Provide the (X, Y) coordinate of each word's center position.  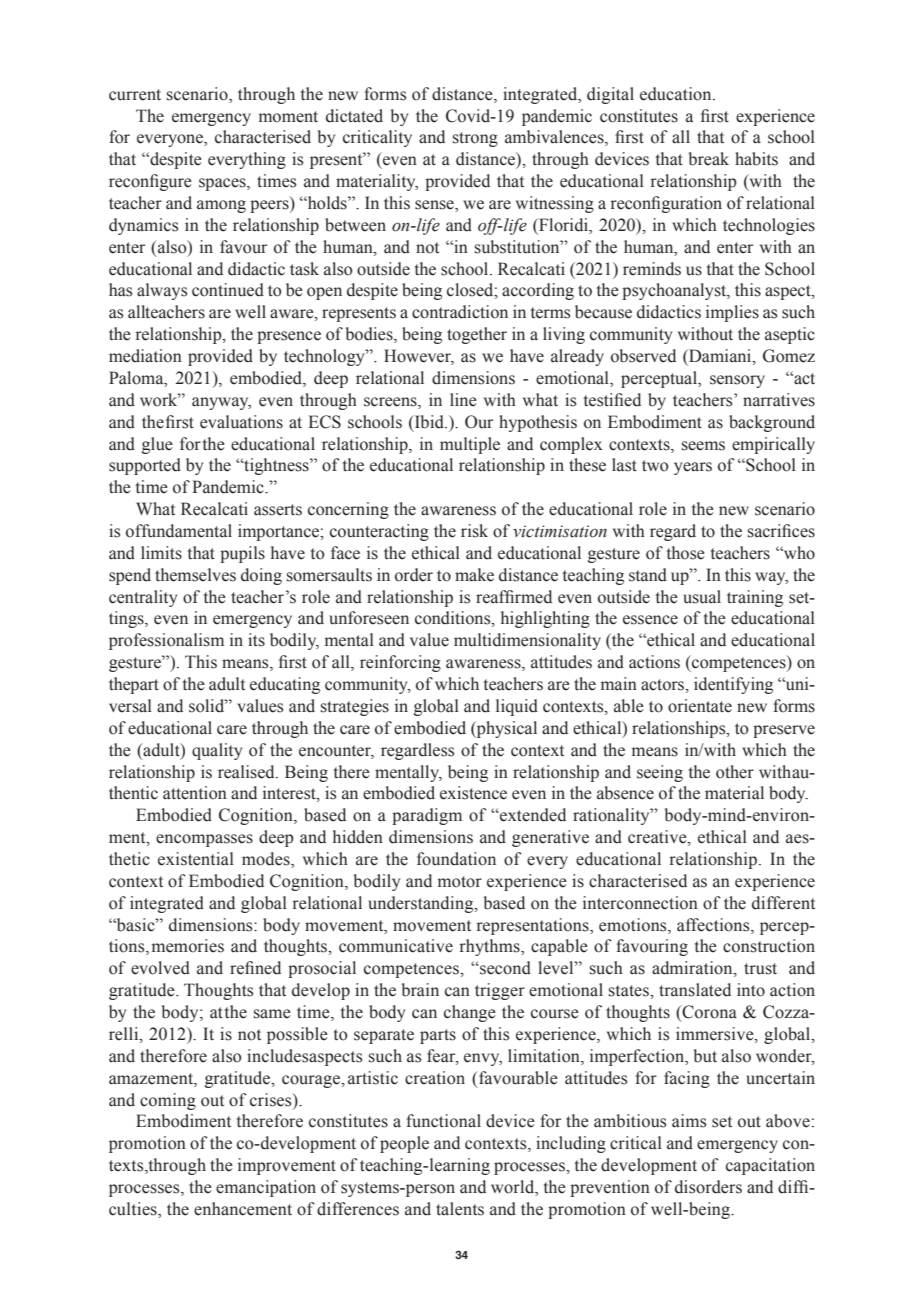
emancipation (266, 1188)
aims (689, 1121)
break (709, 159)
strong (475, 139)
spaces (223, 184)
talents (460, 1209)
